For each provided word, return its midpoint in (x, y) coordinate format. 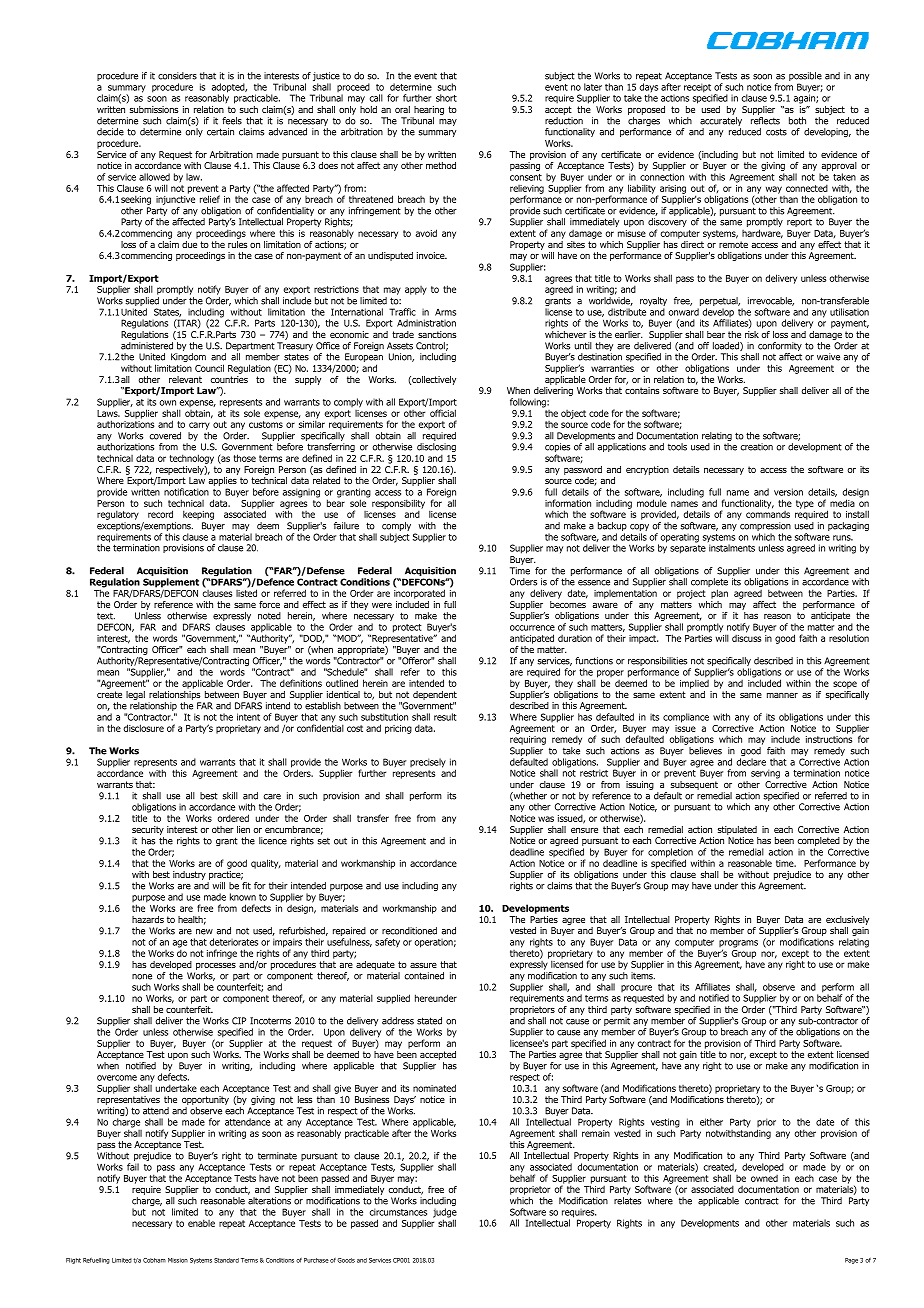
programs (738, 945)
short (446, 98)
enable (201, 1223)
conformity (780, 346)
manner (782, 695)
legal (135, 695)
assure (423, 965)
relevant (185, 379)
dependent (435, 695)
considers (177, 76)
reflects (765, 121)
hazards (148, 919)
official (443, 413)
